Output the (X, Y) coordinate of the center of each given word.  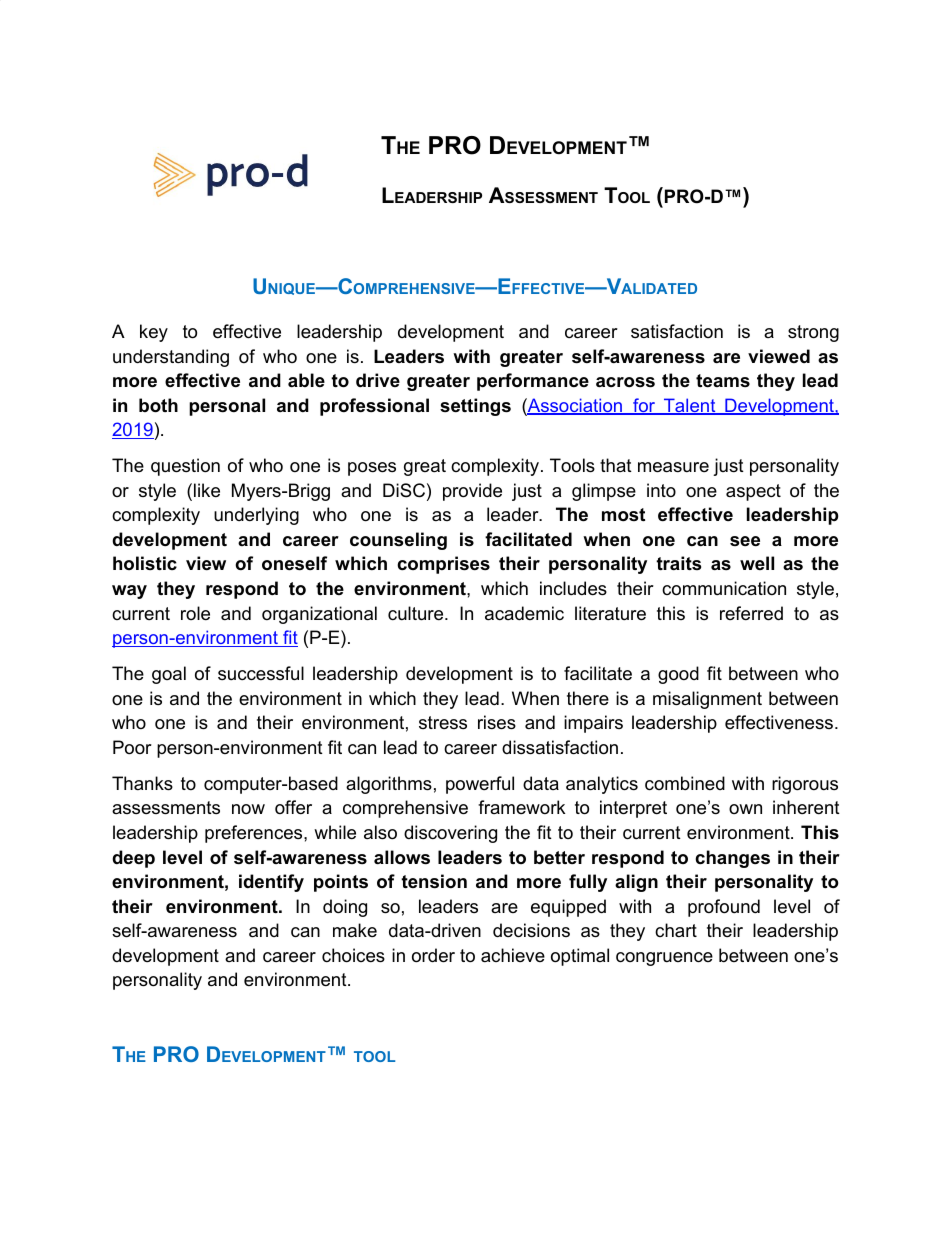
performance (533, 382)
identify (271, 883)
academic (524, 613)
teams (723, 381)
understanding (171, 358)
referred (751, 613)
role (195, 613)
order (433, 955)
